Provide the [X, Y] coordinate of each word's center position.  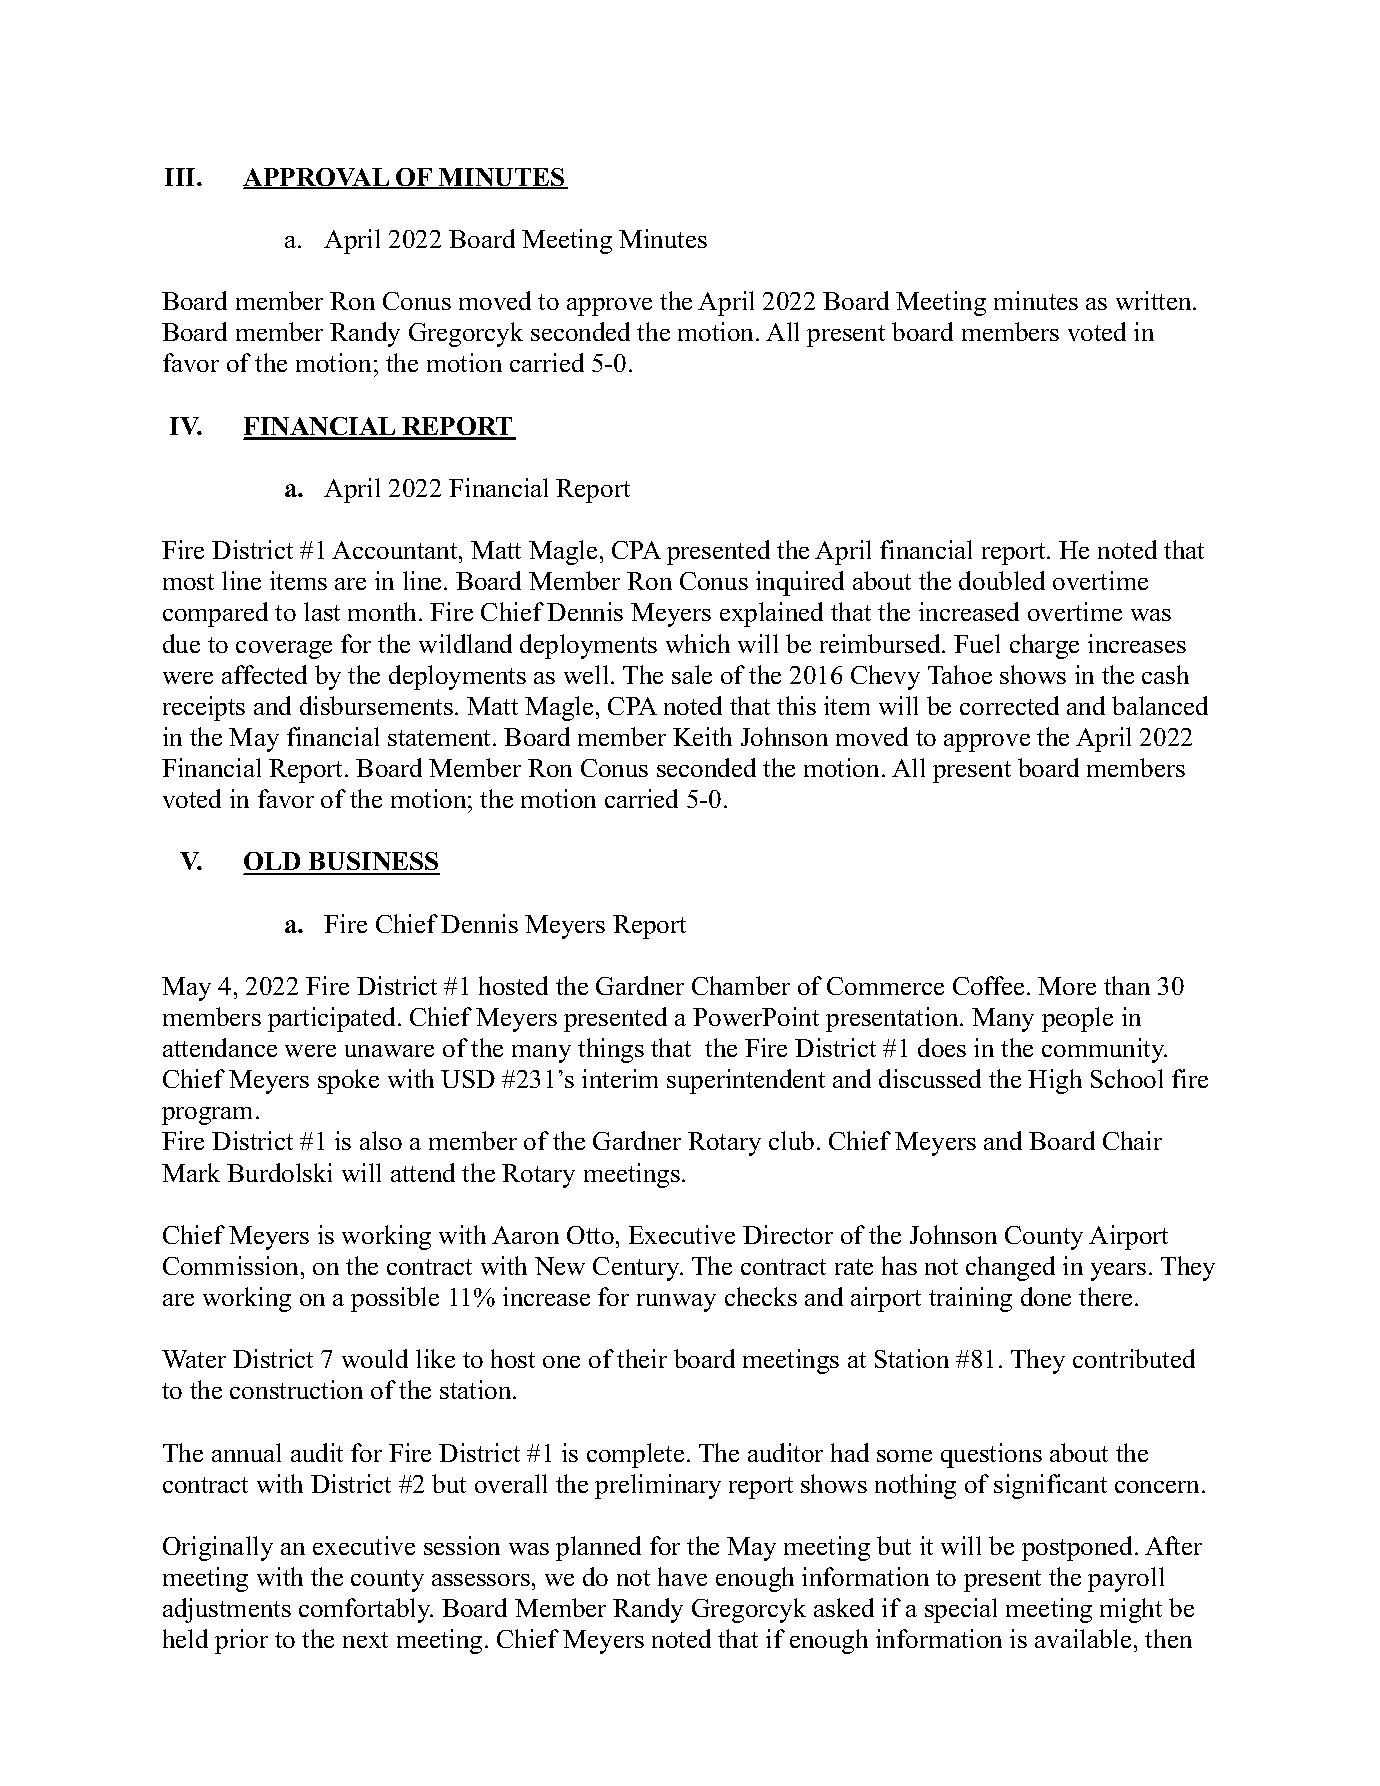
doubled [1002, 580]
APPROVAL [317, 178]
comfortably [366, 1610]
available [1083, 1638]
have [682, 1576]
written [1155, 300]
